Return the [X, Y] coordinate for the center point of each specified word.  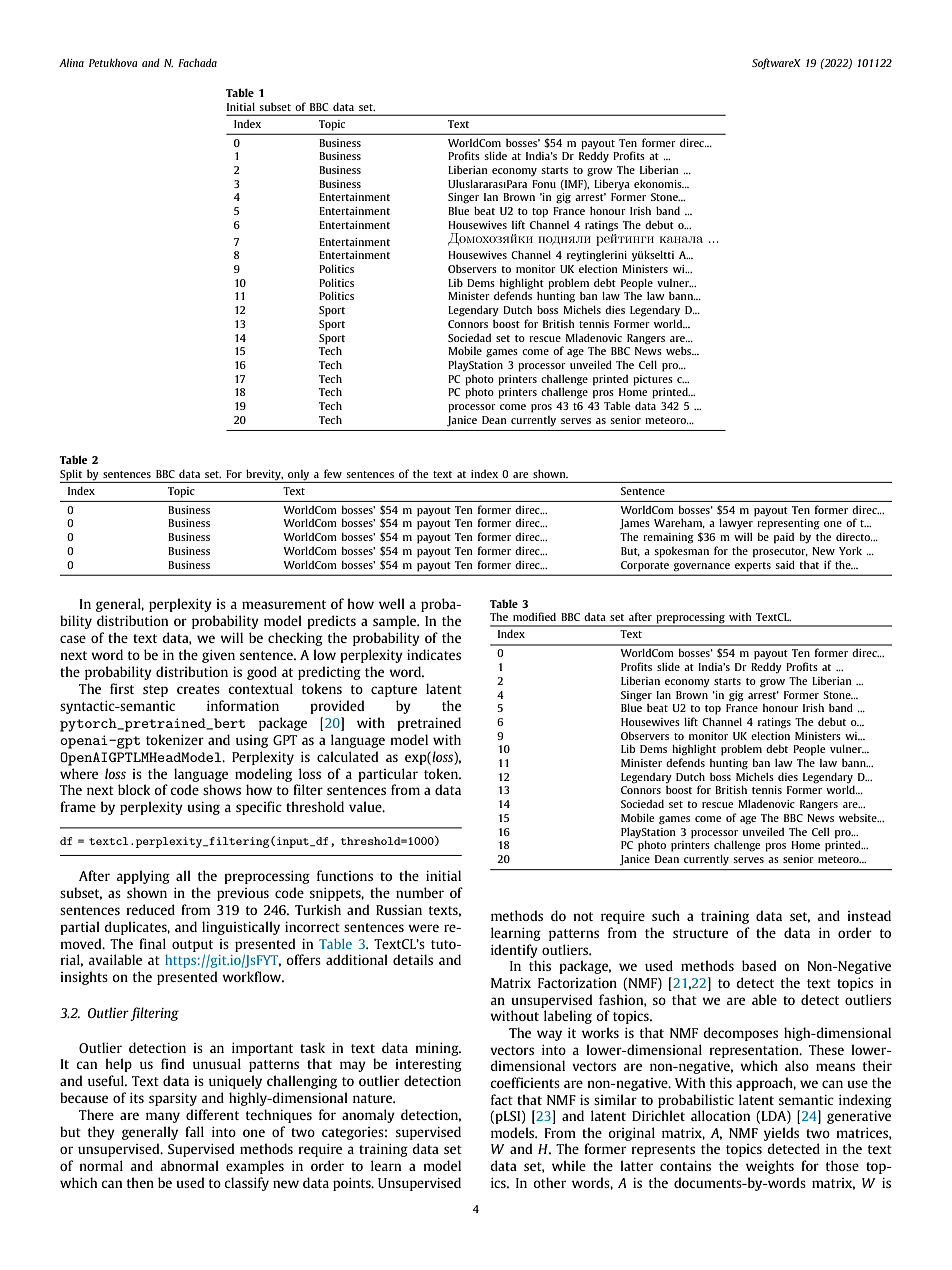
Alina [71, 62]
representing [788, 524]
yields [781, 1134]
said [785, 564]
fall [194, 1131]
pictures [653, 380]
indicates [434, 654]
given [218, 656]
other [549, 1182]
